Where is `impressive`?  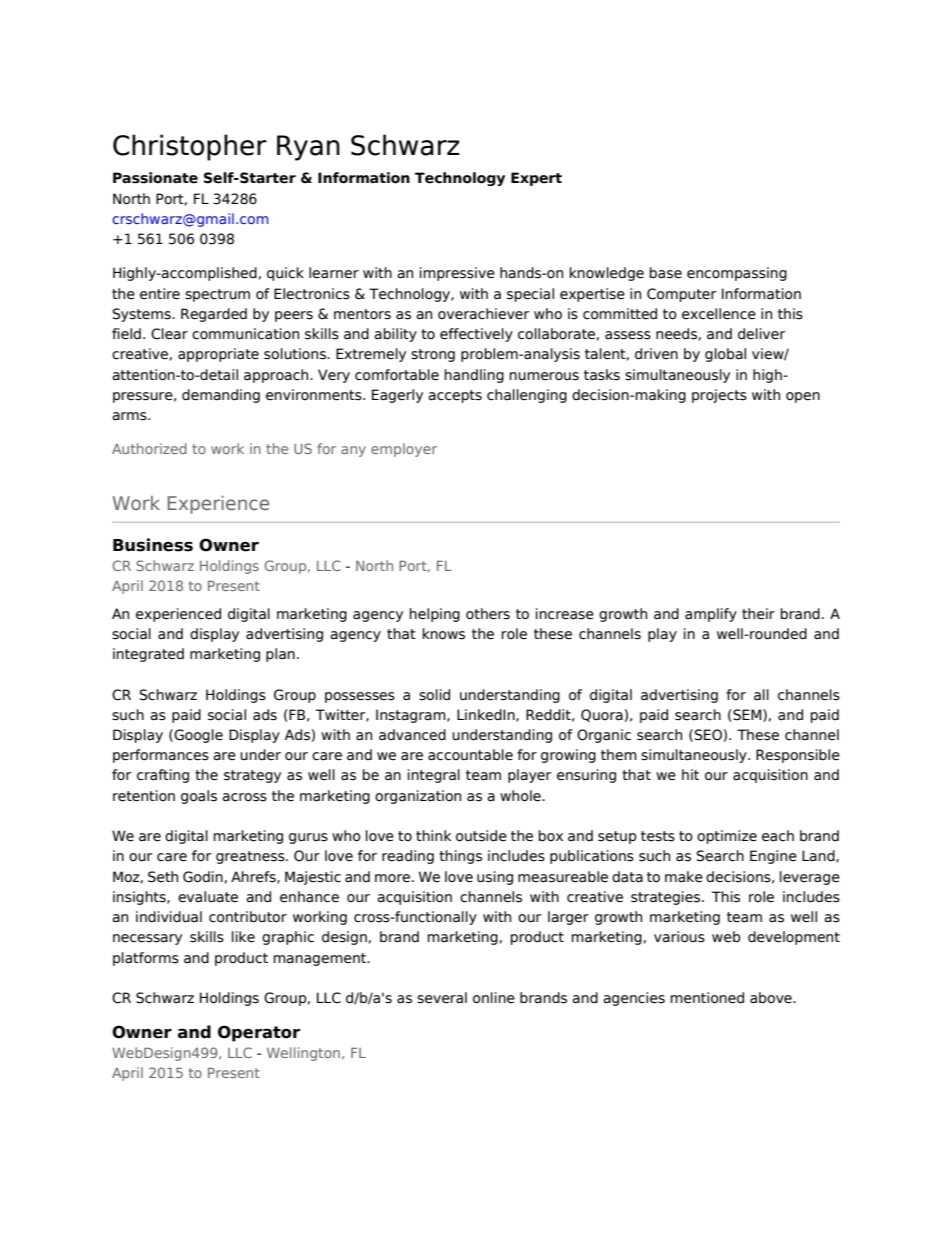
impressive is located at coordinates (457, 274).
